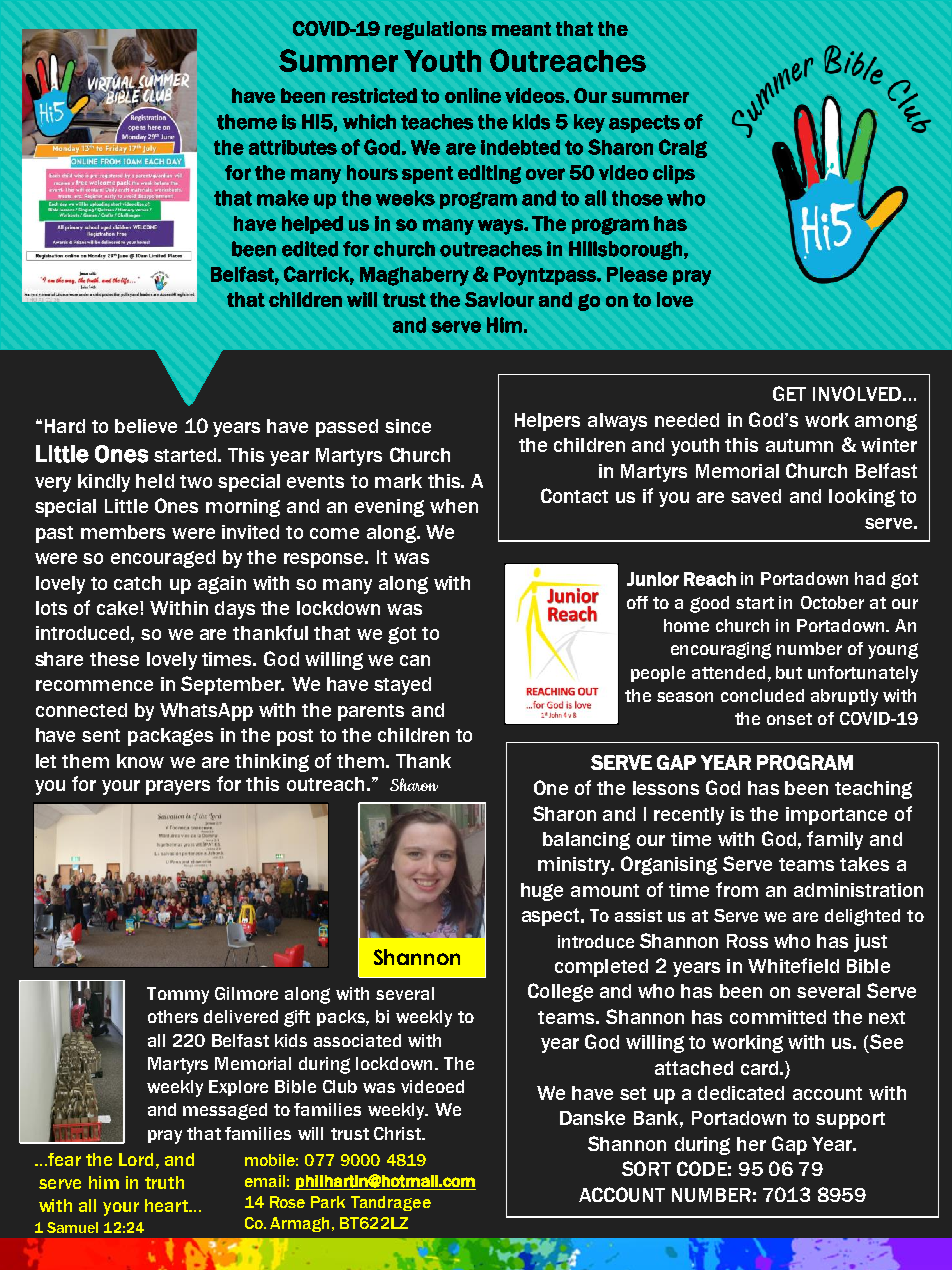 The width and height of the screenshot is (952, 1270). What do you see at coordinates (542, 892) in the screenshot?
I see `huge` at bounding box center [542, 892].
